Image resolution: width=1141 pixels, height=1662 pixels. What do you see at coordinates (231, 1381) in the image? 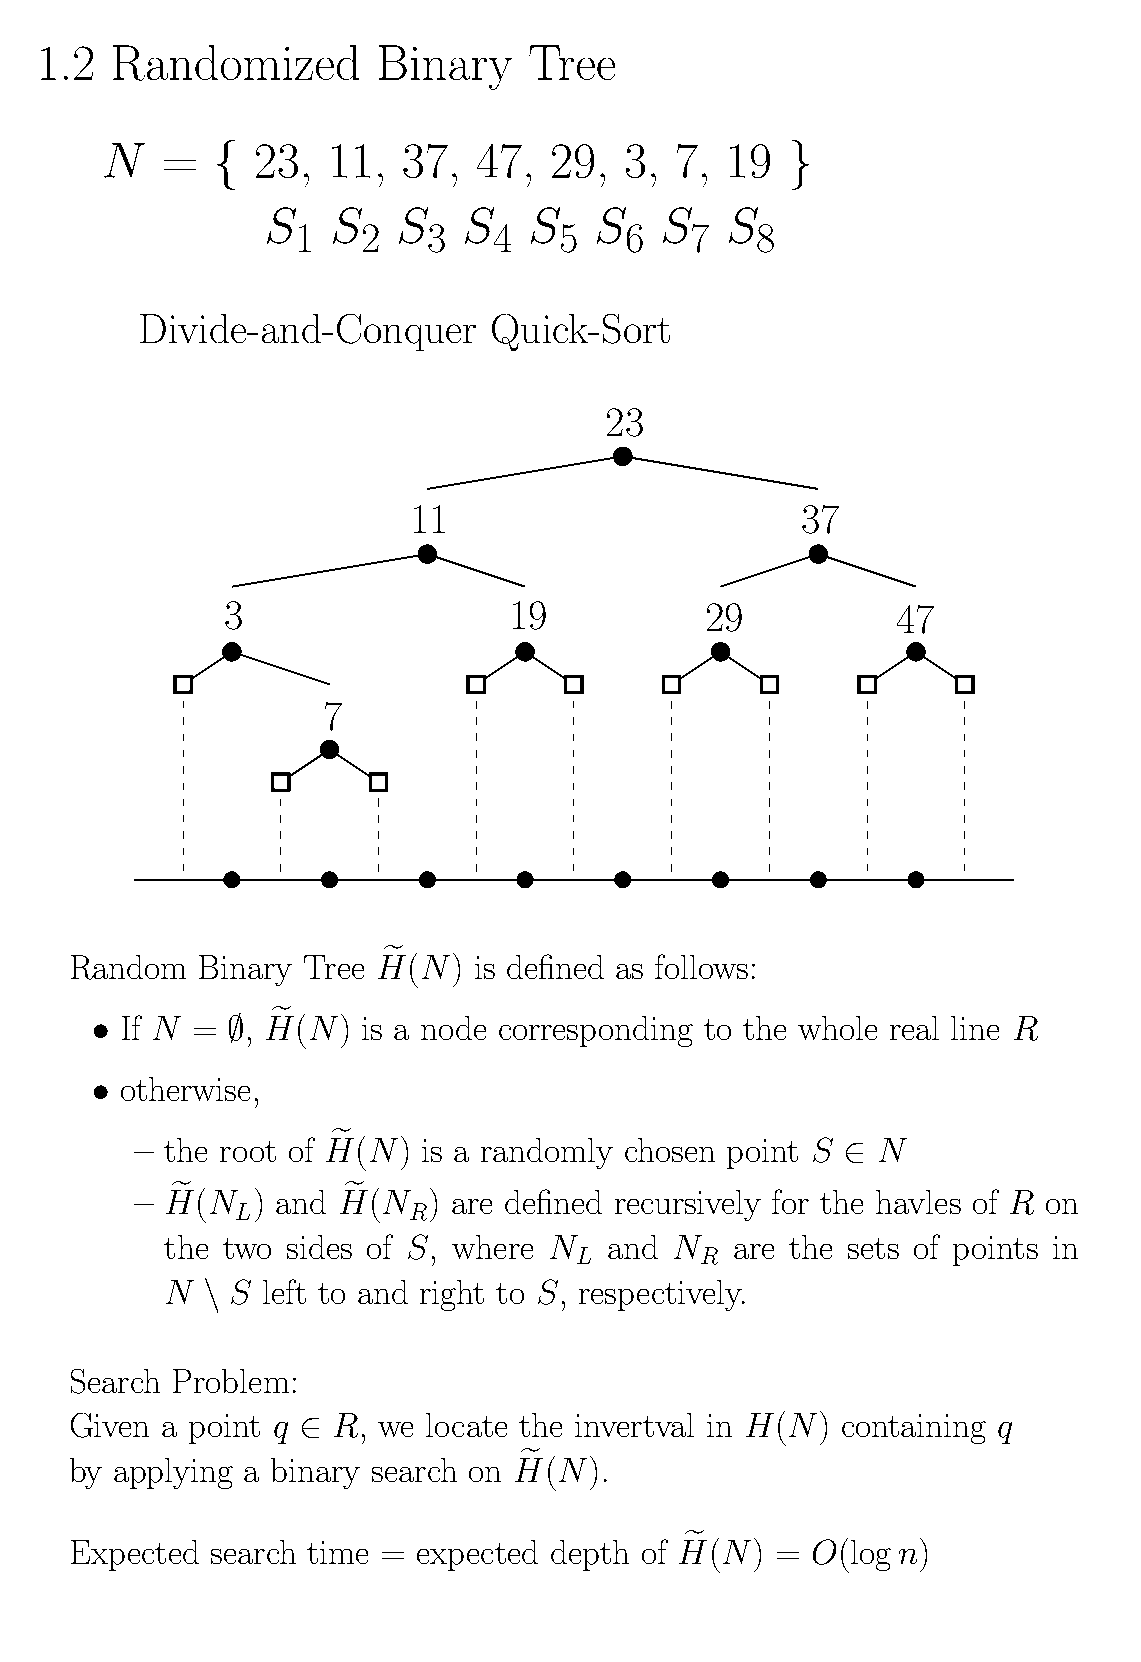
I see `Problem` at bounding box center [231, 1381].
